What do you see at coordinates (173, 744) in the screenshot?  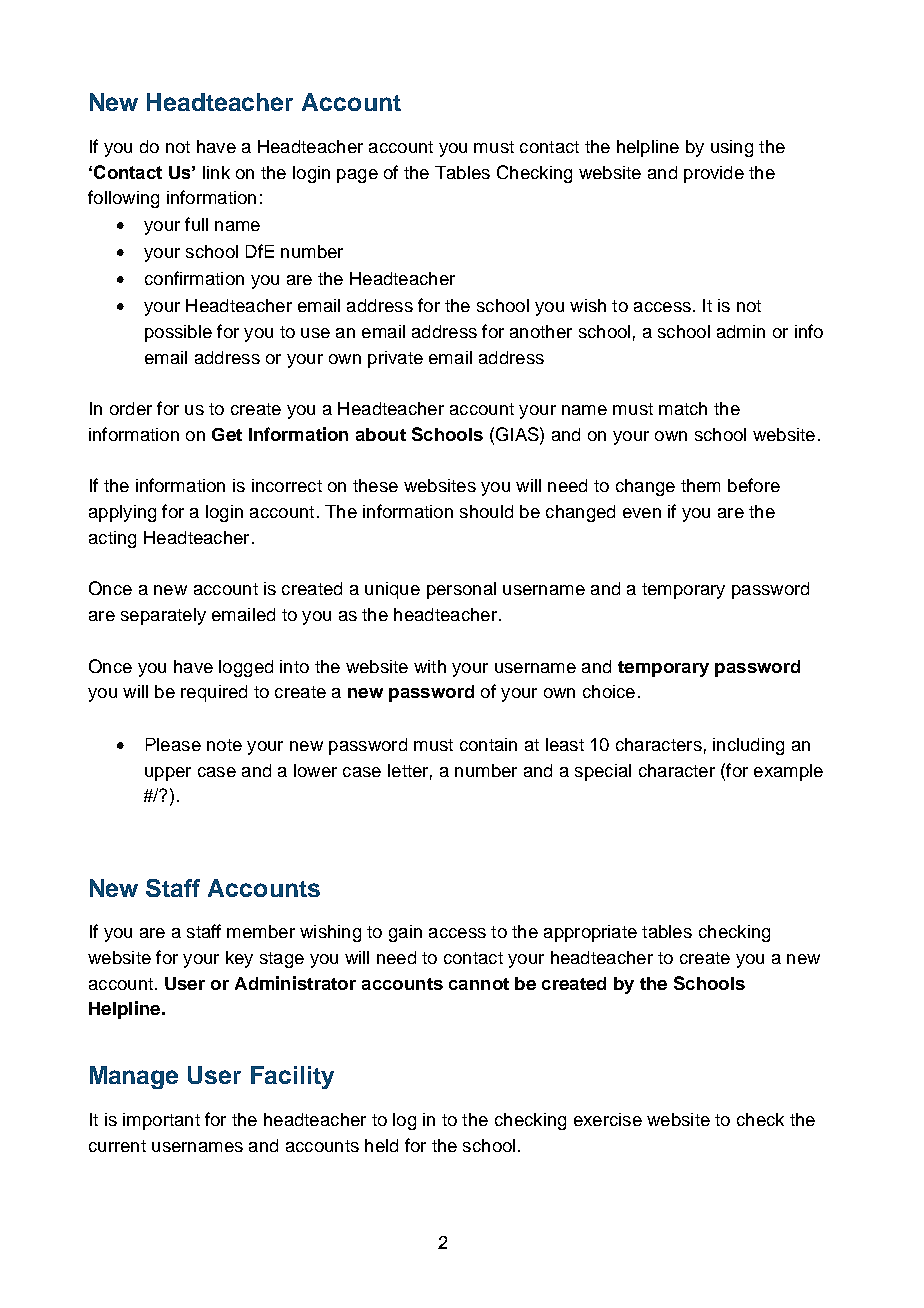 I see `Please` at bounding box center [173, 744].
